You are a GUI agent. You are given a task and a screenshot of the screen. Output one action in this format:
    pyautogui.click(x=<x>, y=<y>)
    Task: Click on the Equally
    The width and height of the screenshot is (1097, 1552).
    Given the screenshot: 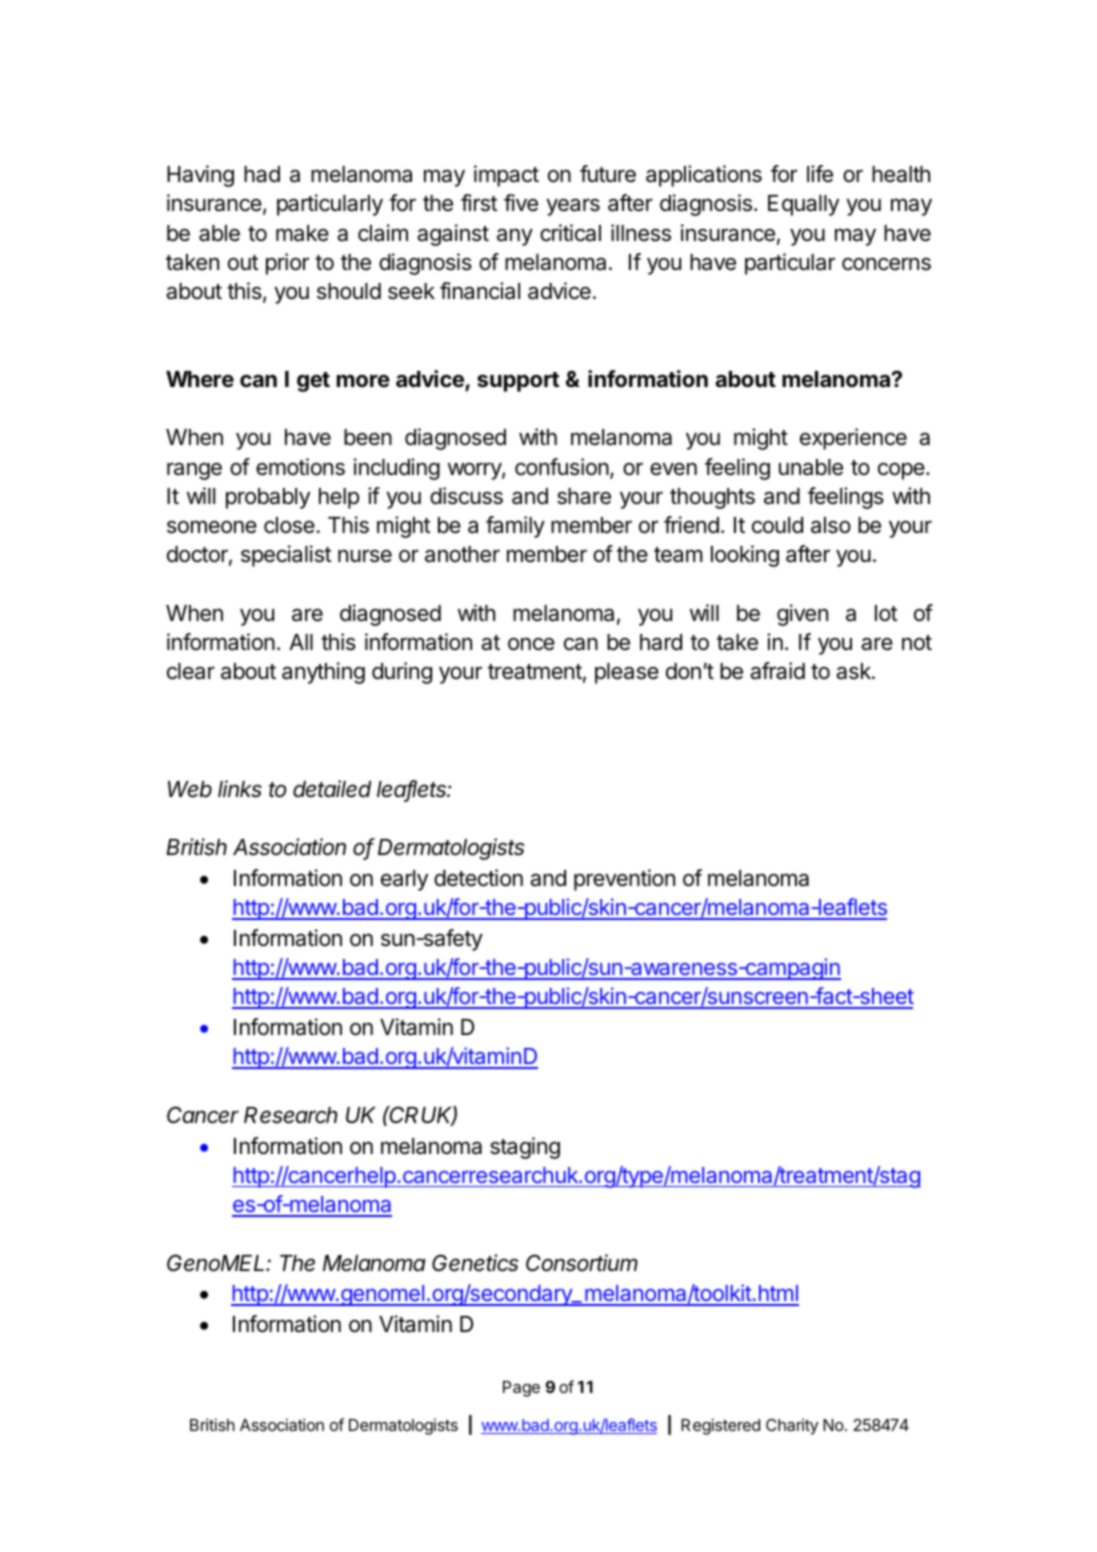 What is the action you would take?
    pyautogui.click(x=803, y=205)
